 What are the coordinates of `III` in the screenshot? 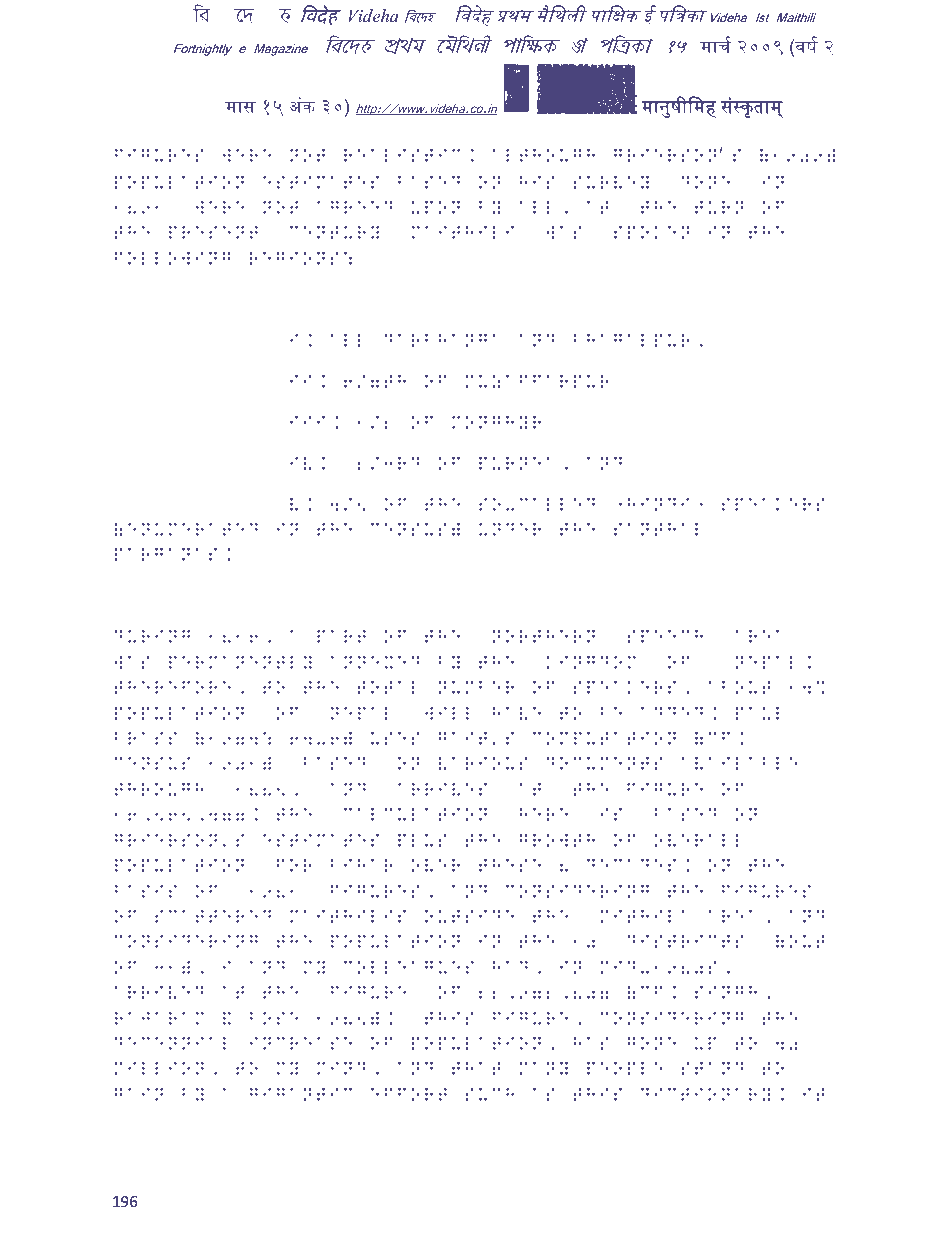 It's located at (307, 420).
